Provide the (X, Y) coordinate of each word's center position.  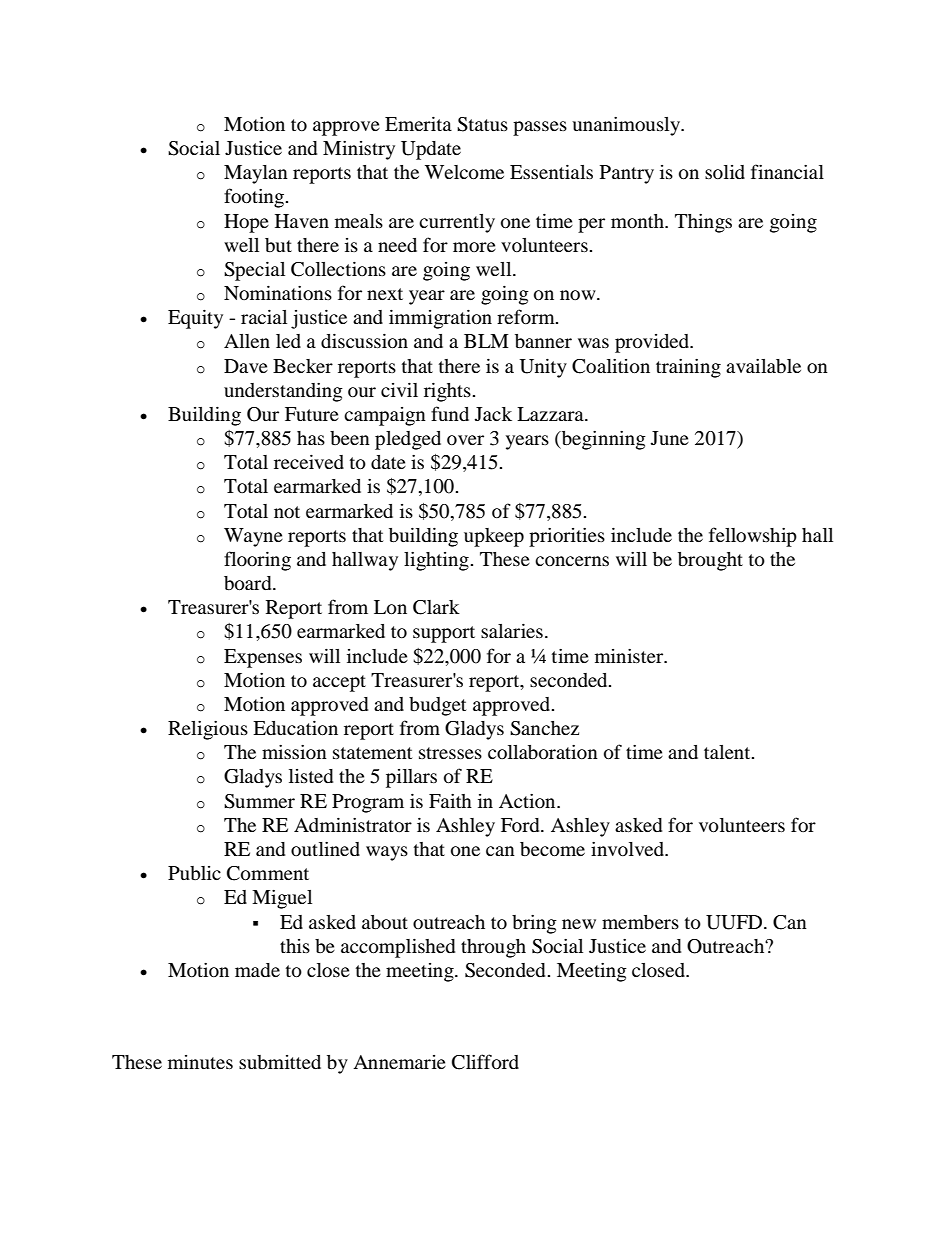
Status (482, 124)
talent (728, 752)
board (249, 583)
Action (528, 801)
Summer (259, 801)
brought (710, 561)
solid (725, 172)
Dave (246, 366)
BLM (486, 341)
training (688, 368)
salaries (512, 630)
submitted (280, 1062)
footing (255, 198)
